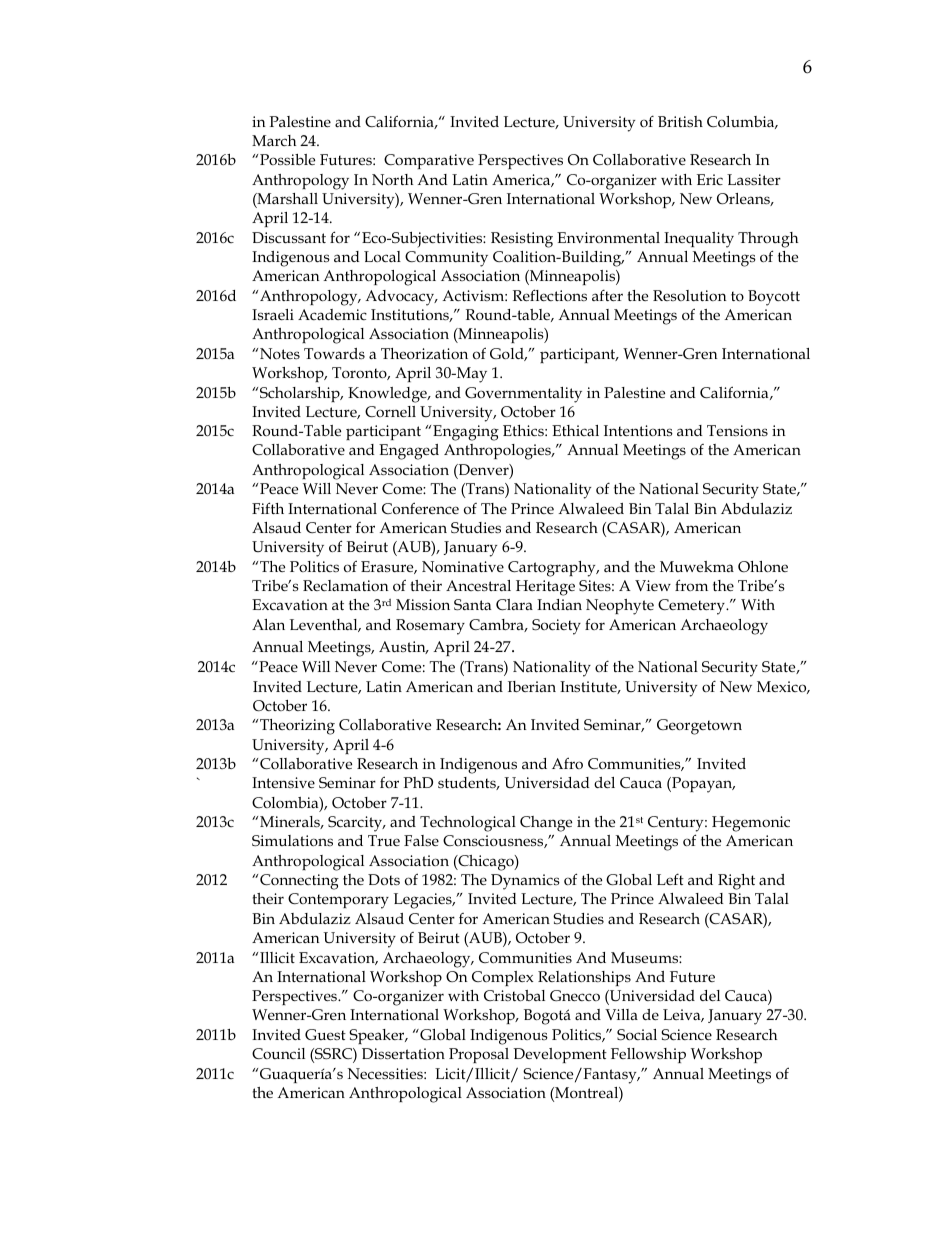  What do you see at coordinates (737, 430) in the document?
I see `Tensions` at bounding box center [737, 430].
